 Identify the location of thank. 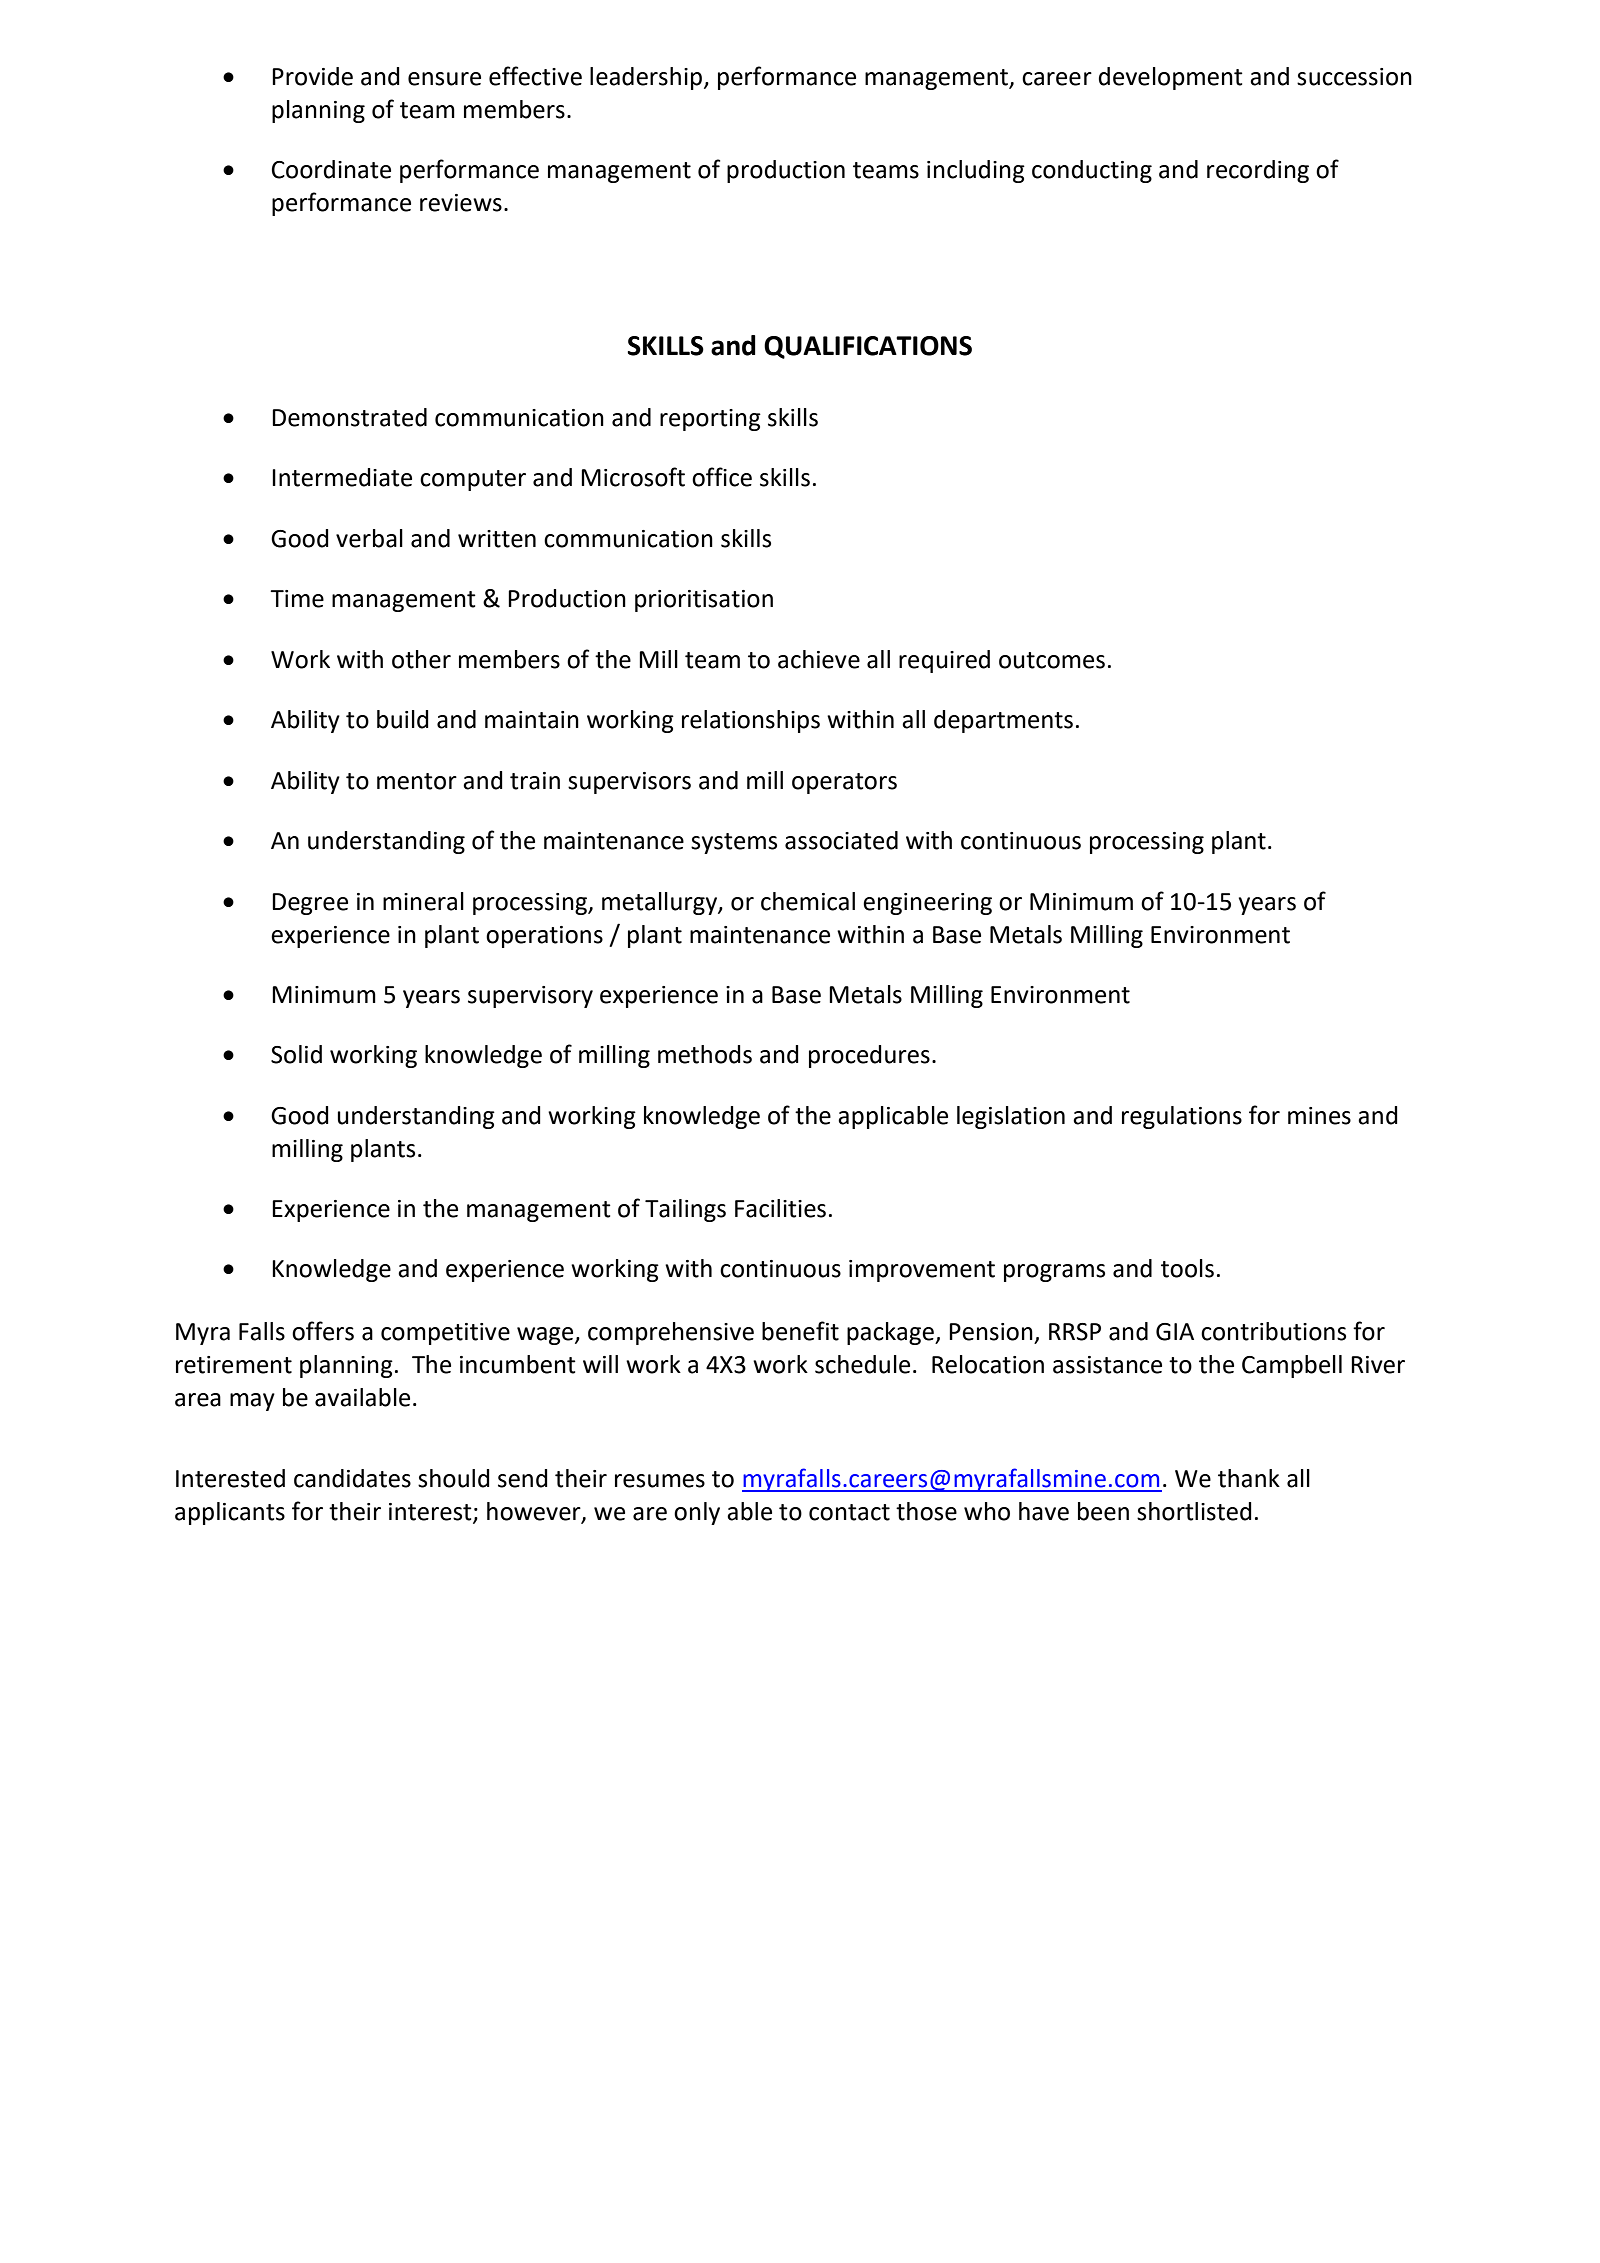
(1249, 1478).
